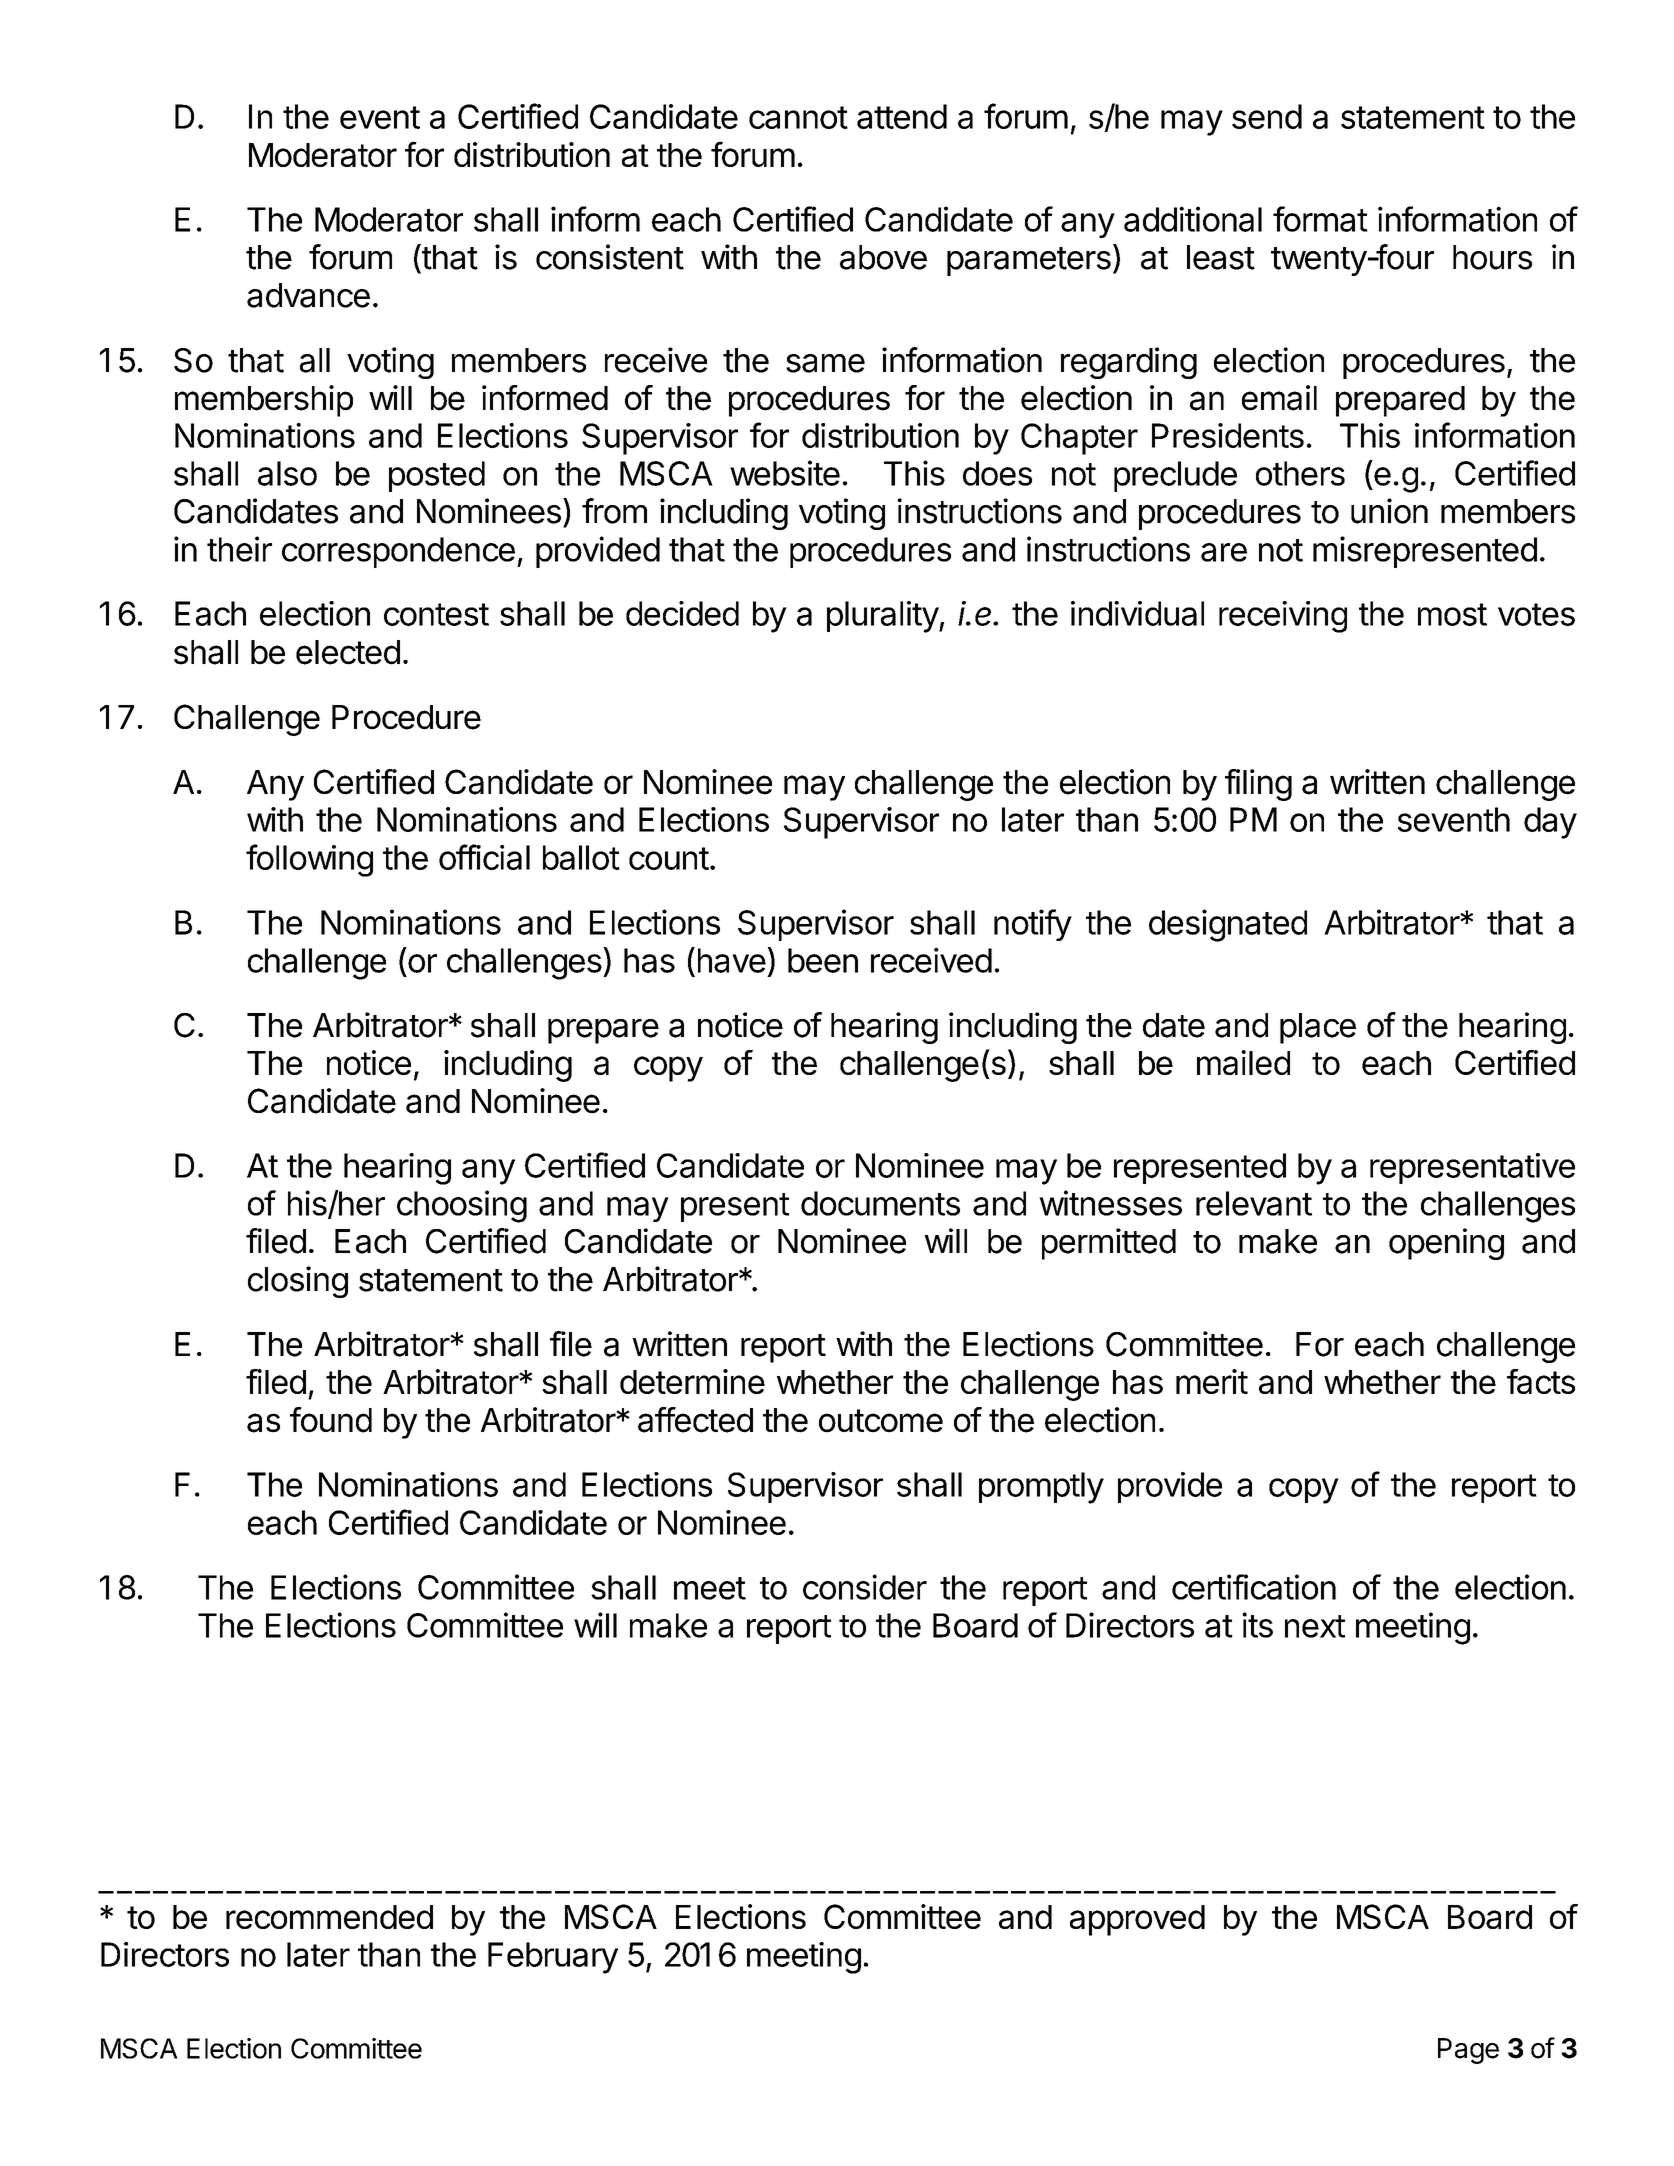 The image size is (1674, 2166). Describe the element at coordinates (1258, 785) in the screenshot. I see `filing` at that location.
